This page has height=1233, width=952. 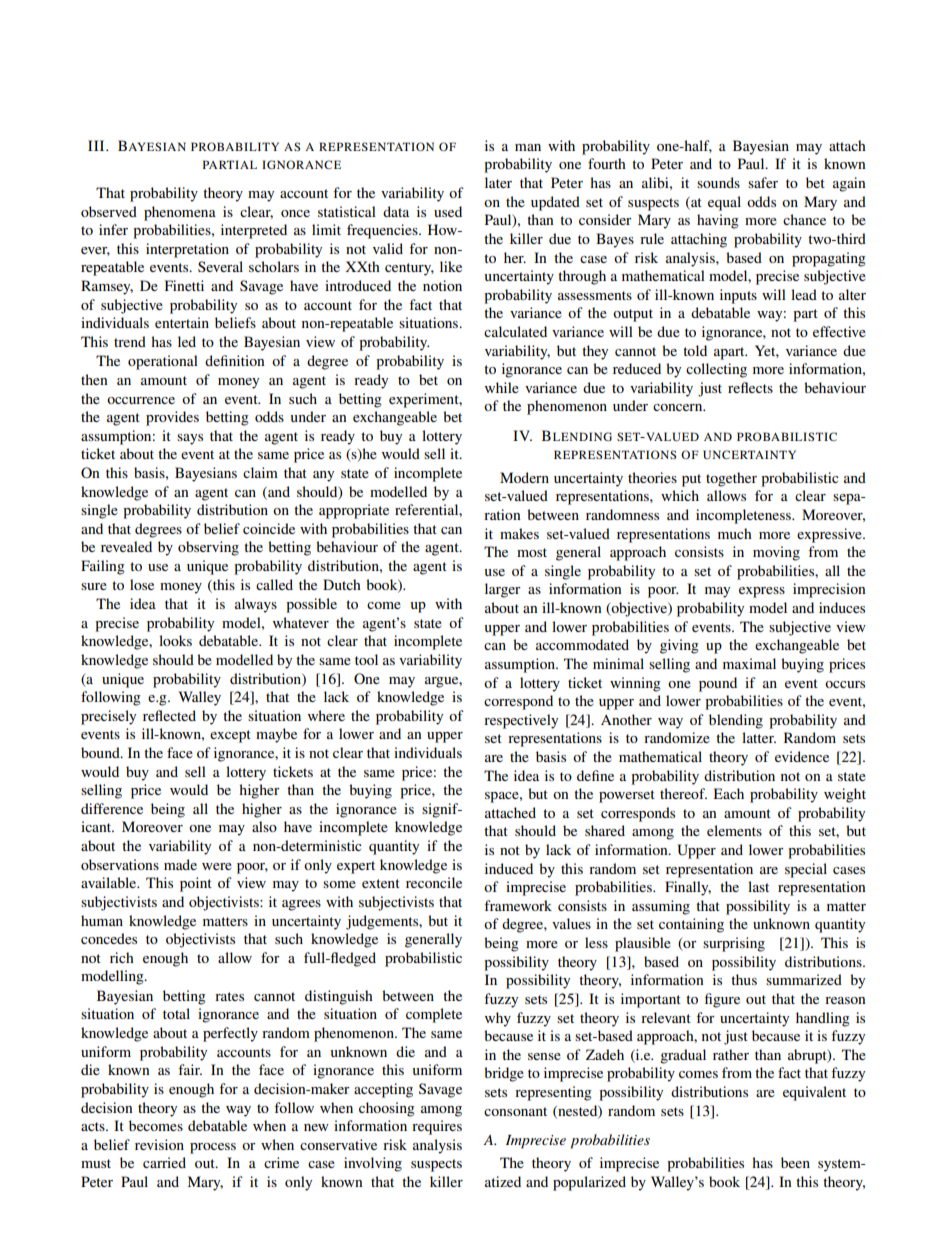 What do you see at coordinates (498, 182) in the page?
I see `later` at bounding box center [498, 182].
